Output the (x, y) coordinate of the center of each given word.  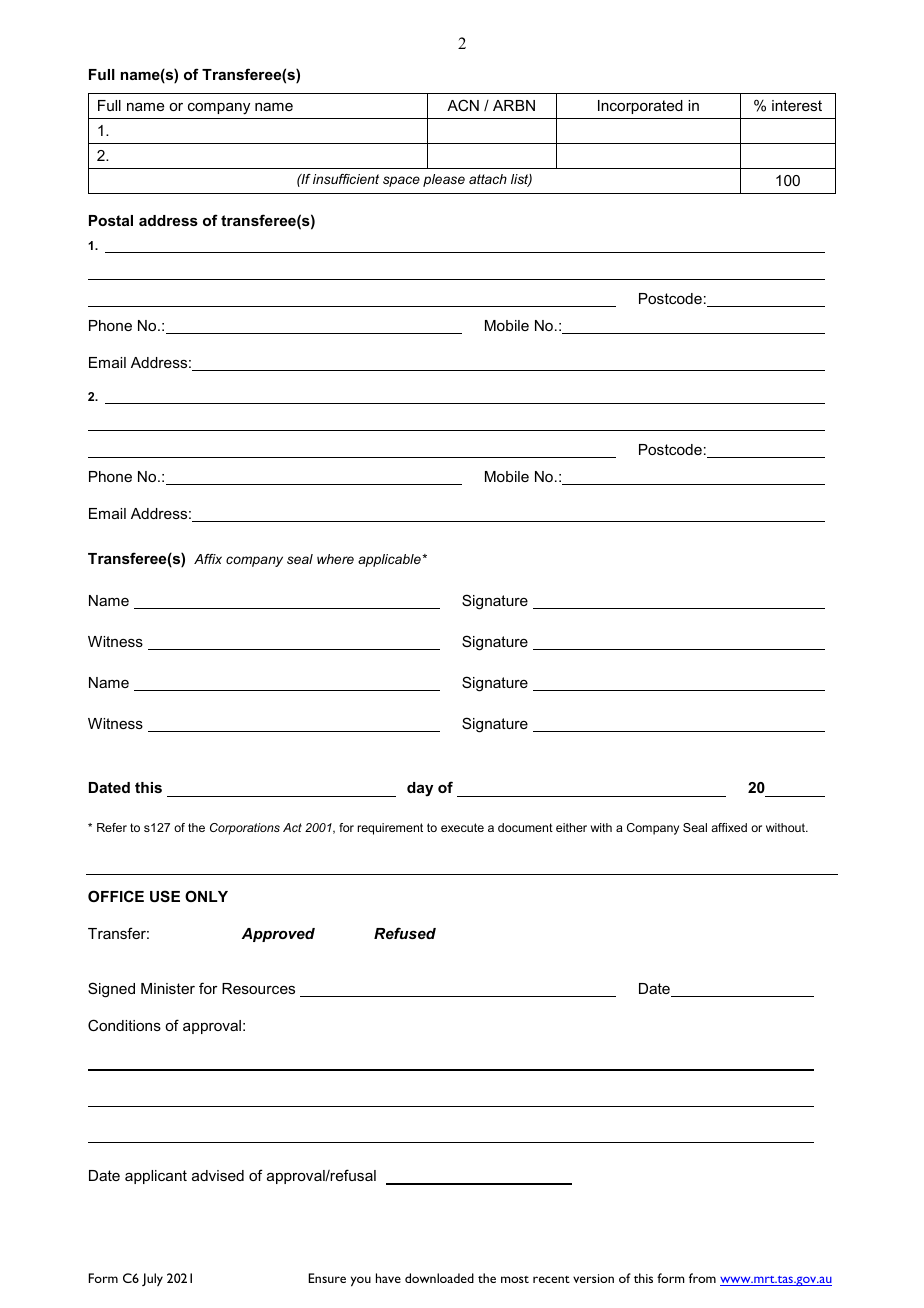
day (420, 789)
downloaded (439, 1278)
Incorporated (640, 107)
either (571, 827)
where (335, 559)
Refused (405, 933)
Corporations (245, 829)
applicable (390, 560)
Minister (168, 988)
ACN (463, 105)
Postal (111, 220)
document (525, 827)
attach (488, 179)
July (152, 1279)
